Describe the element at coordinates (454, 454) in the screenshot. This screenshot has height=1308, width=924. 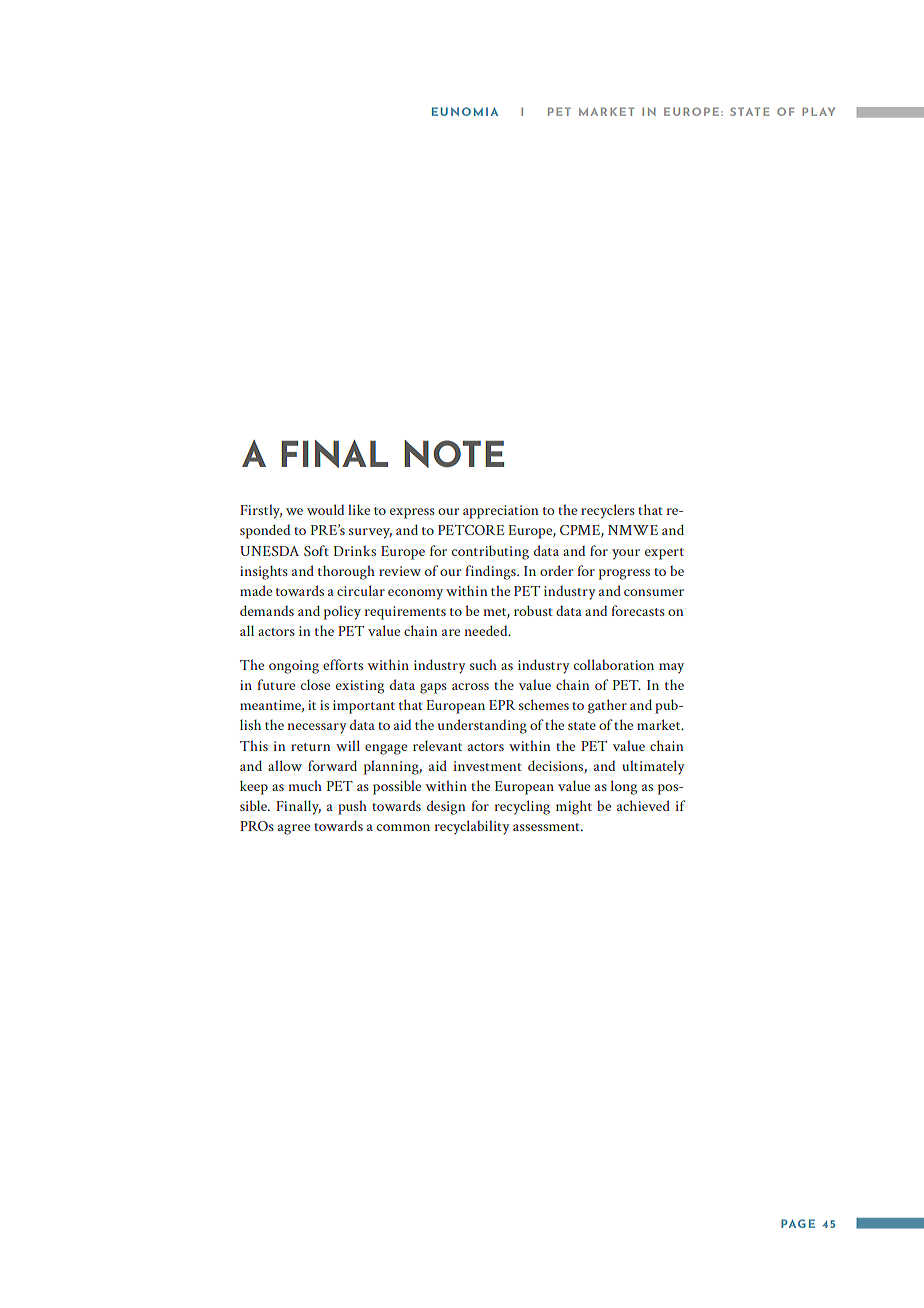
I see `NOTE` at that location.
